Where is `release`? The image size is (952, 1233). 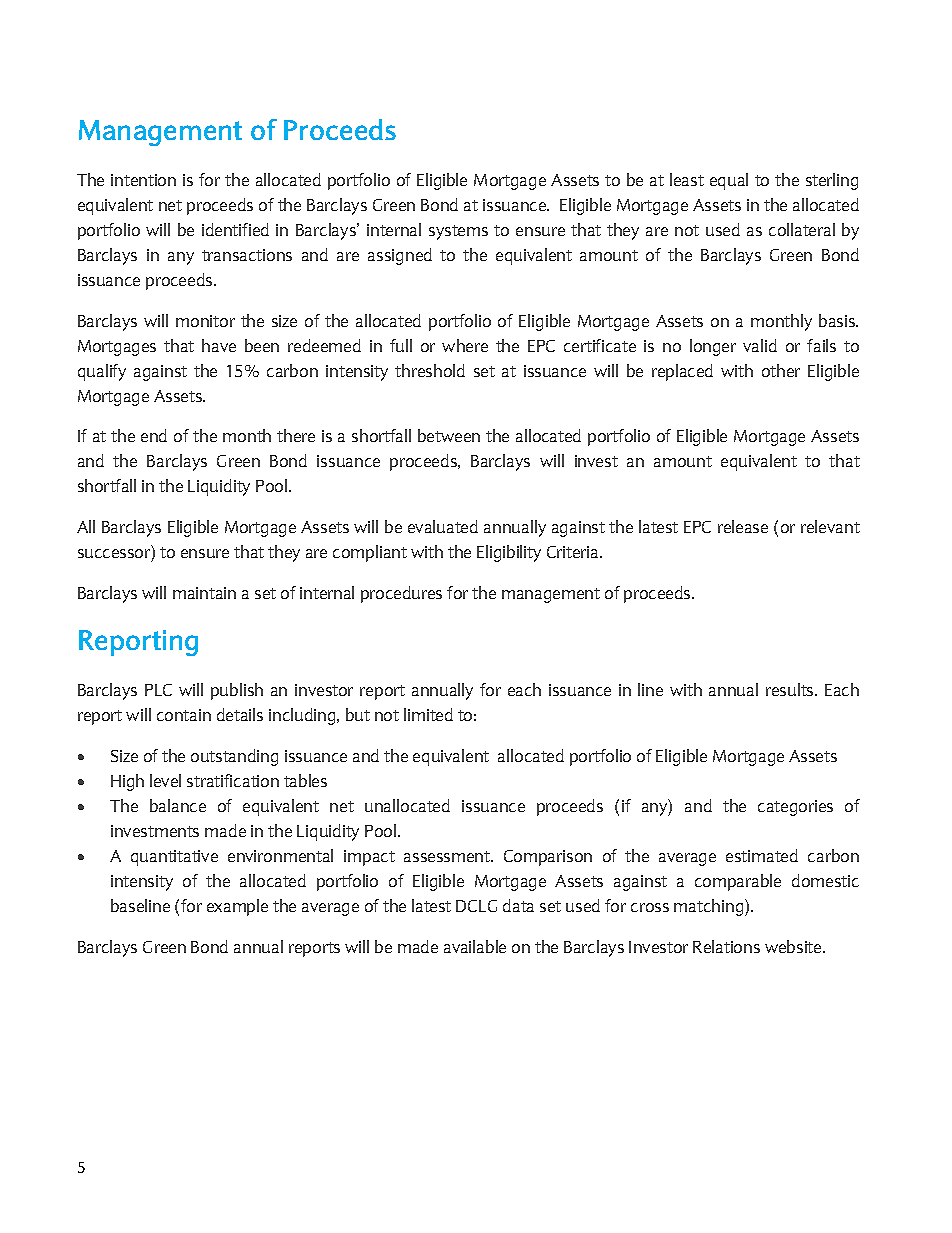 release is located at coordinates (743, 526).
